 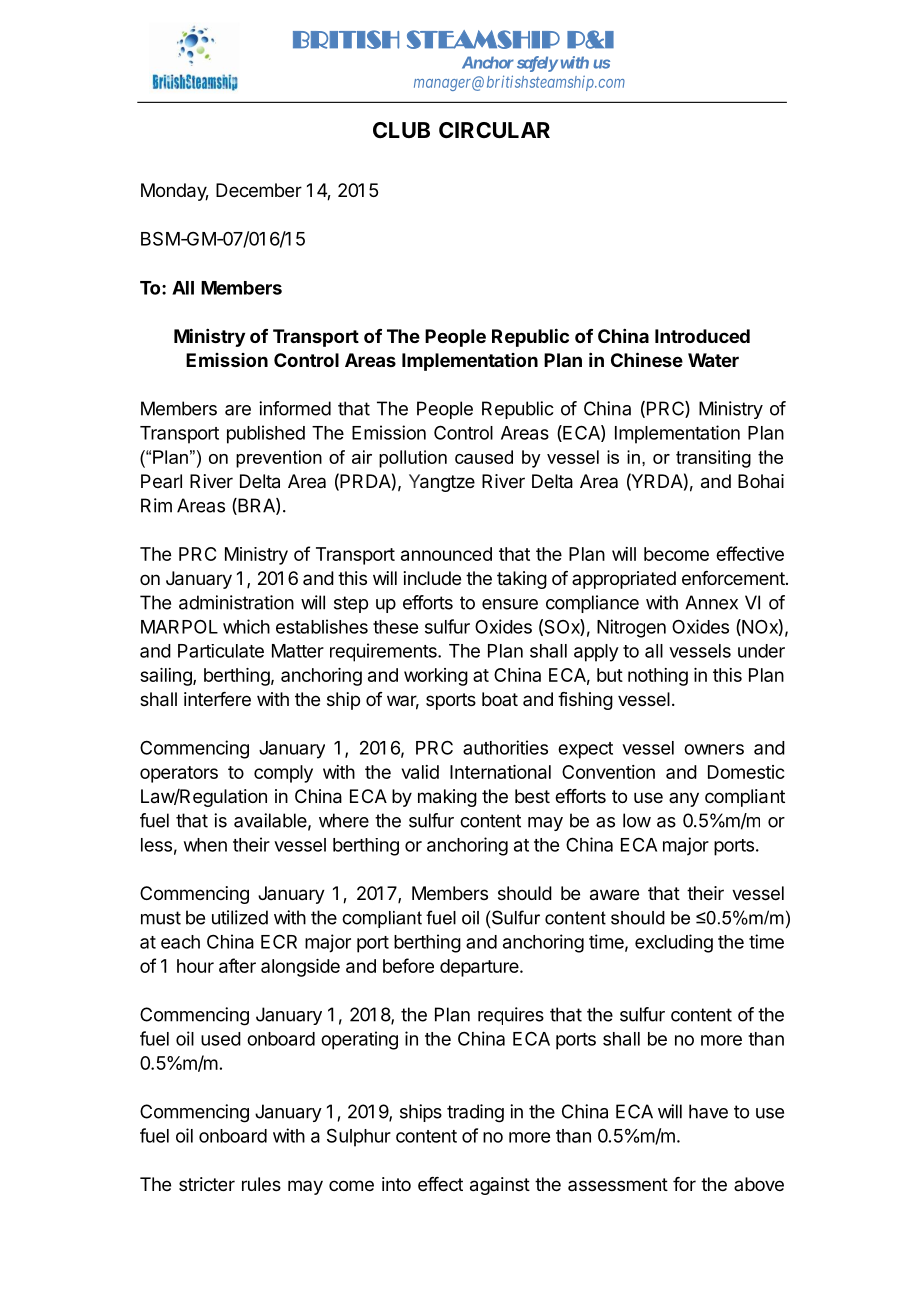 What do you see at coordinates (702, 336) in the document?
I see `Introduced` at bounding box center [702, 336].
